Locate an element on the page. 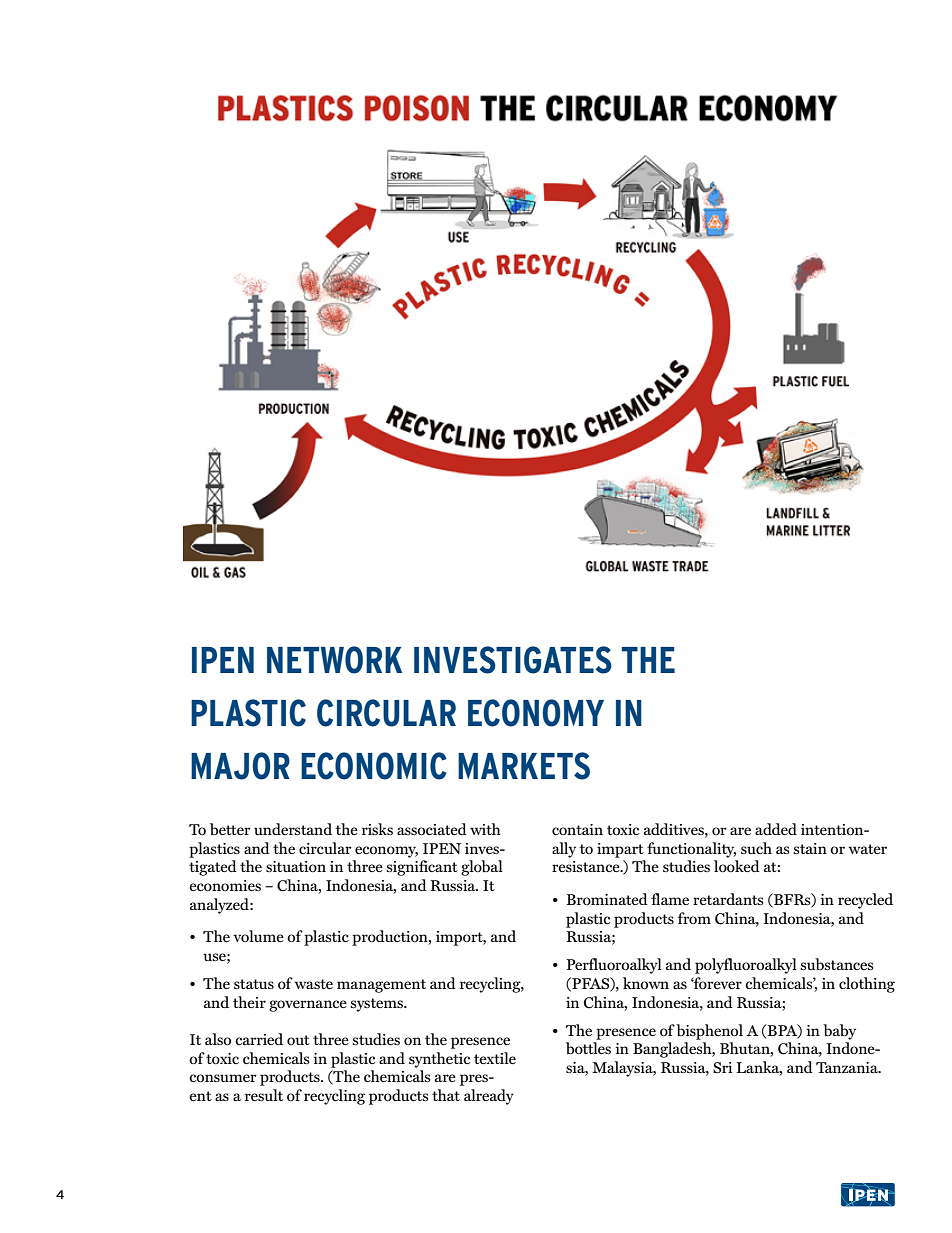 This image has height=1233, width=952. stain is located at coordinates (810, 848).
